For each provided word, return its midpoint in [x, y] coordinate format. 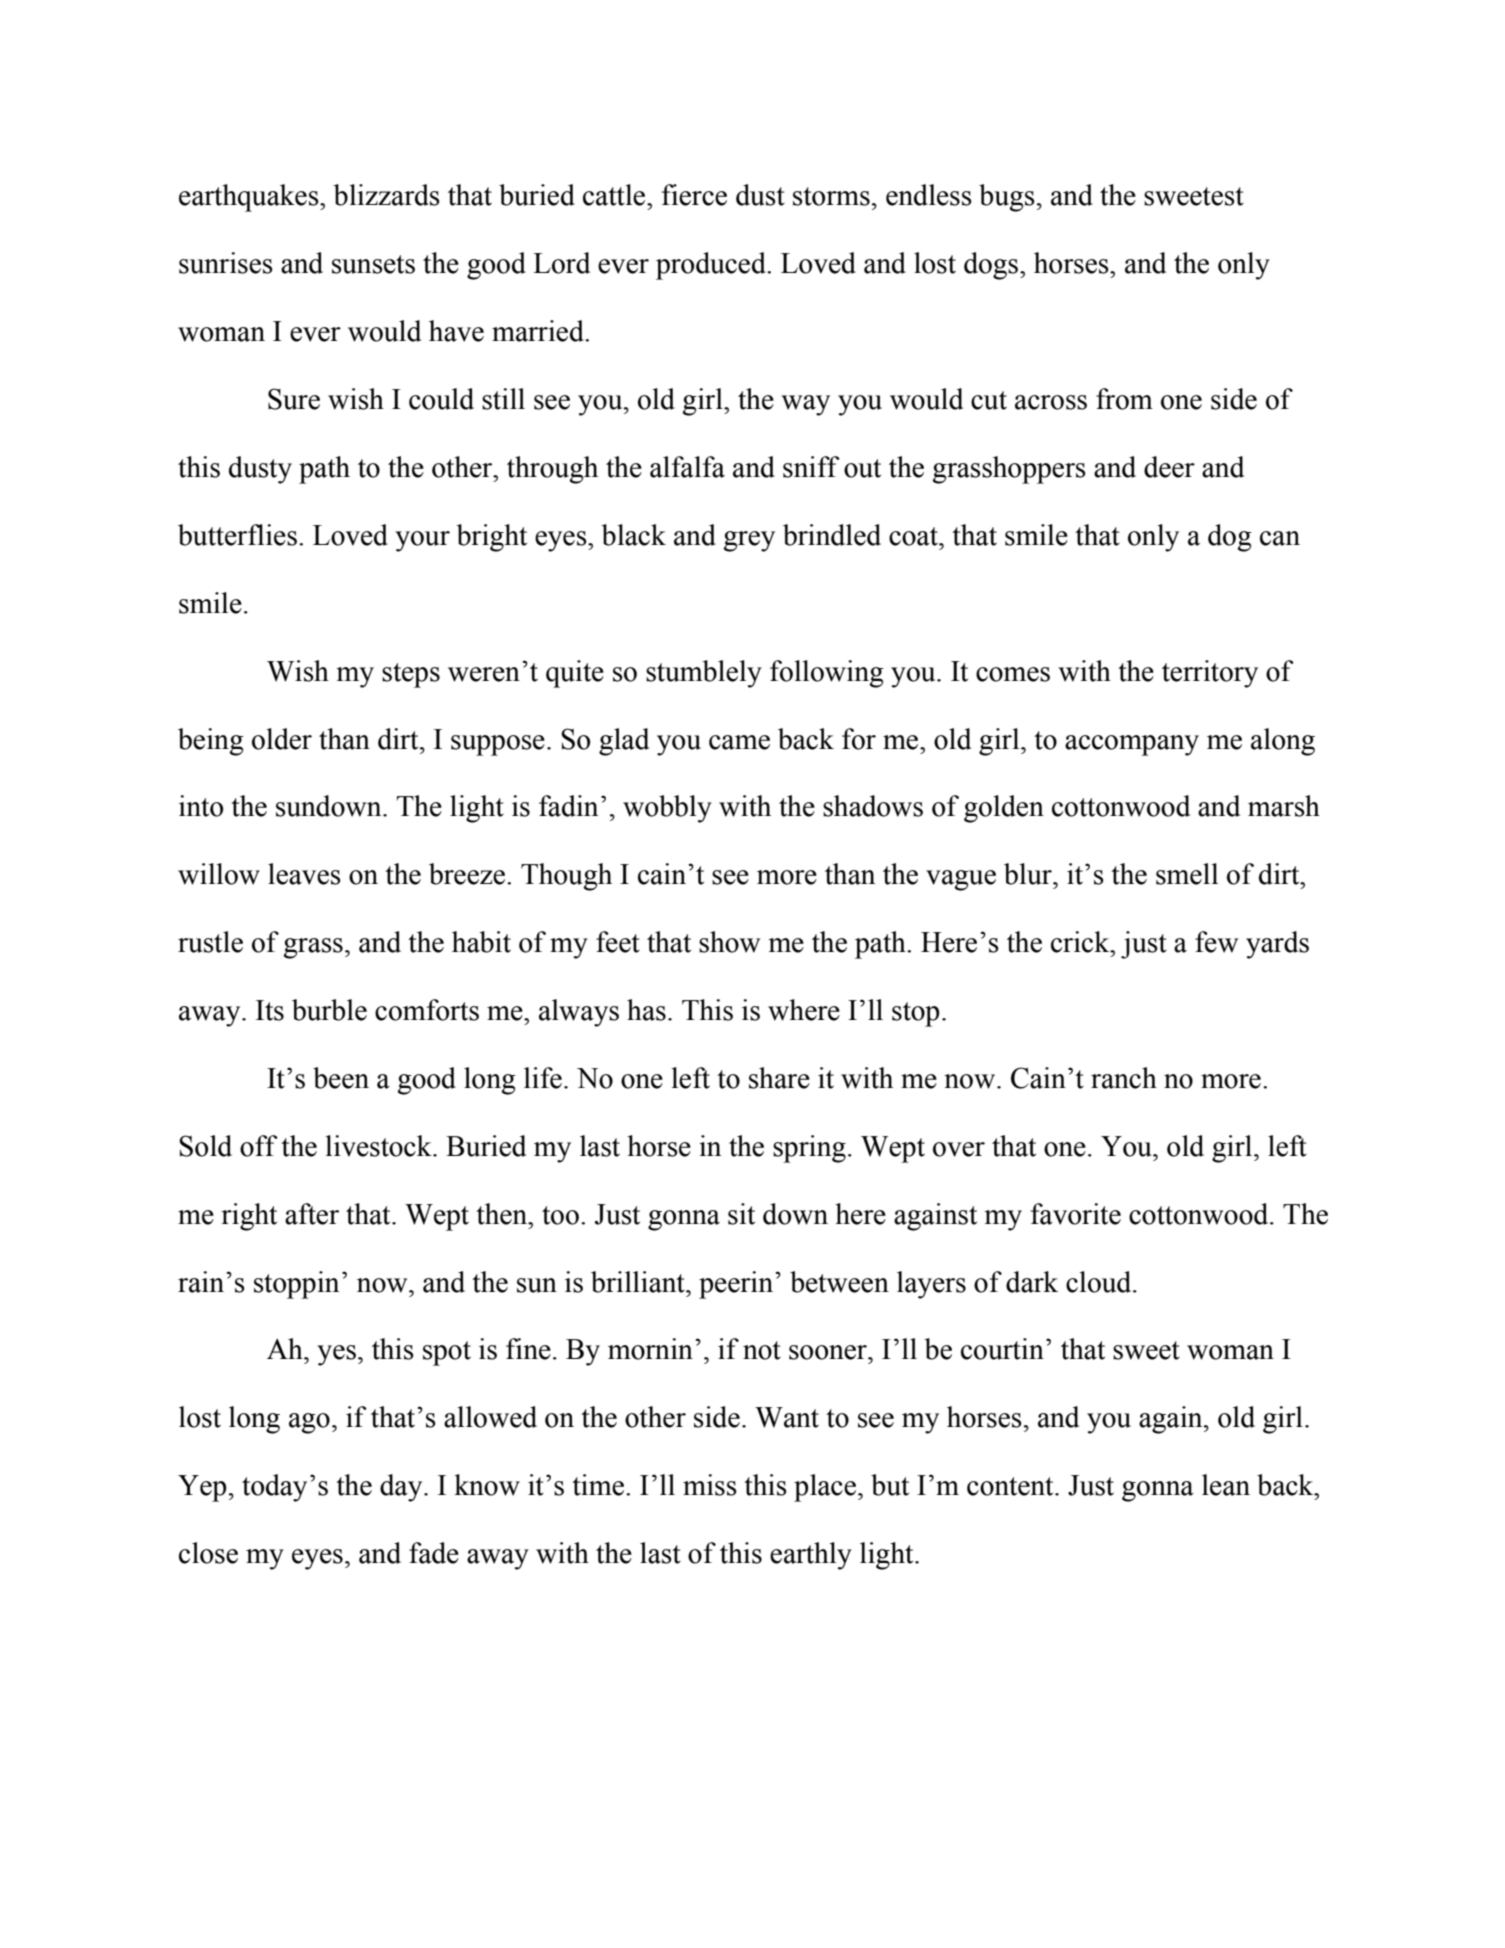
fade [434, 1553]
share [779, 1078]
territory [1210, 674]
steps [411, 675]
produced [712, 266]
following [827, 674]
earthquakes [250, 198]
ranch [1124, 1078]
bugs [1007, 198]
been [341, 1078]
